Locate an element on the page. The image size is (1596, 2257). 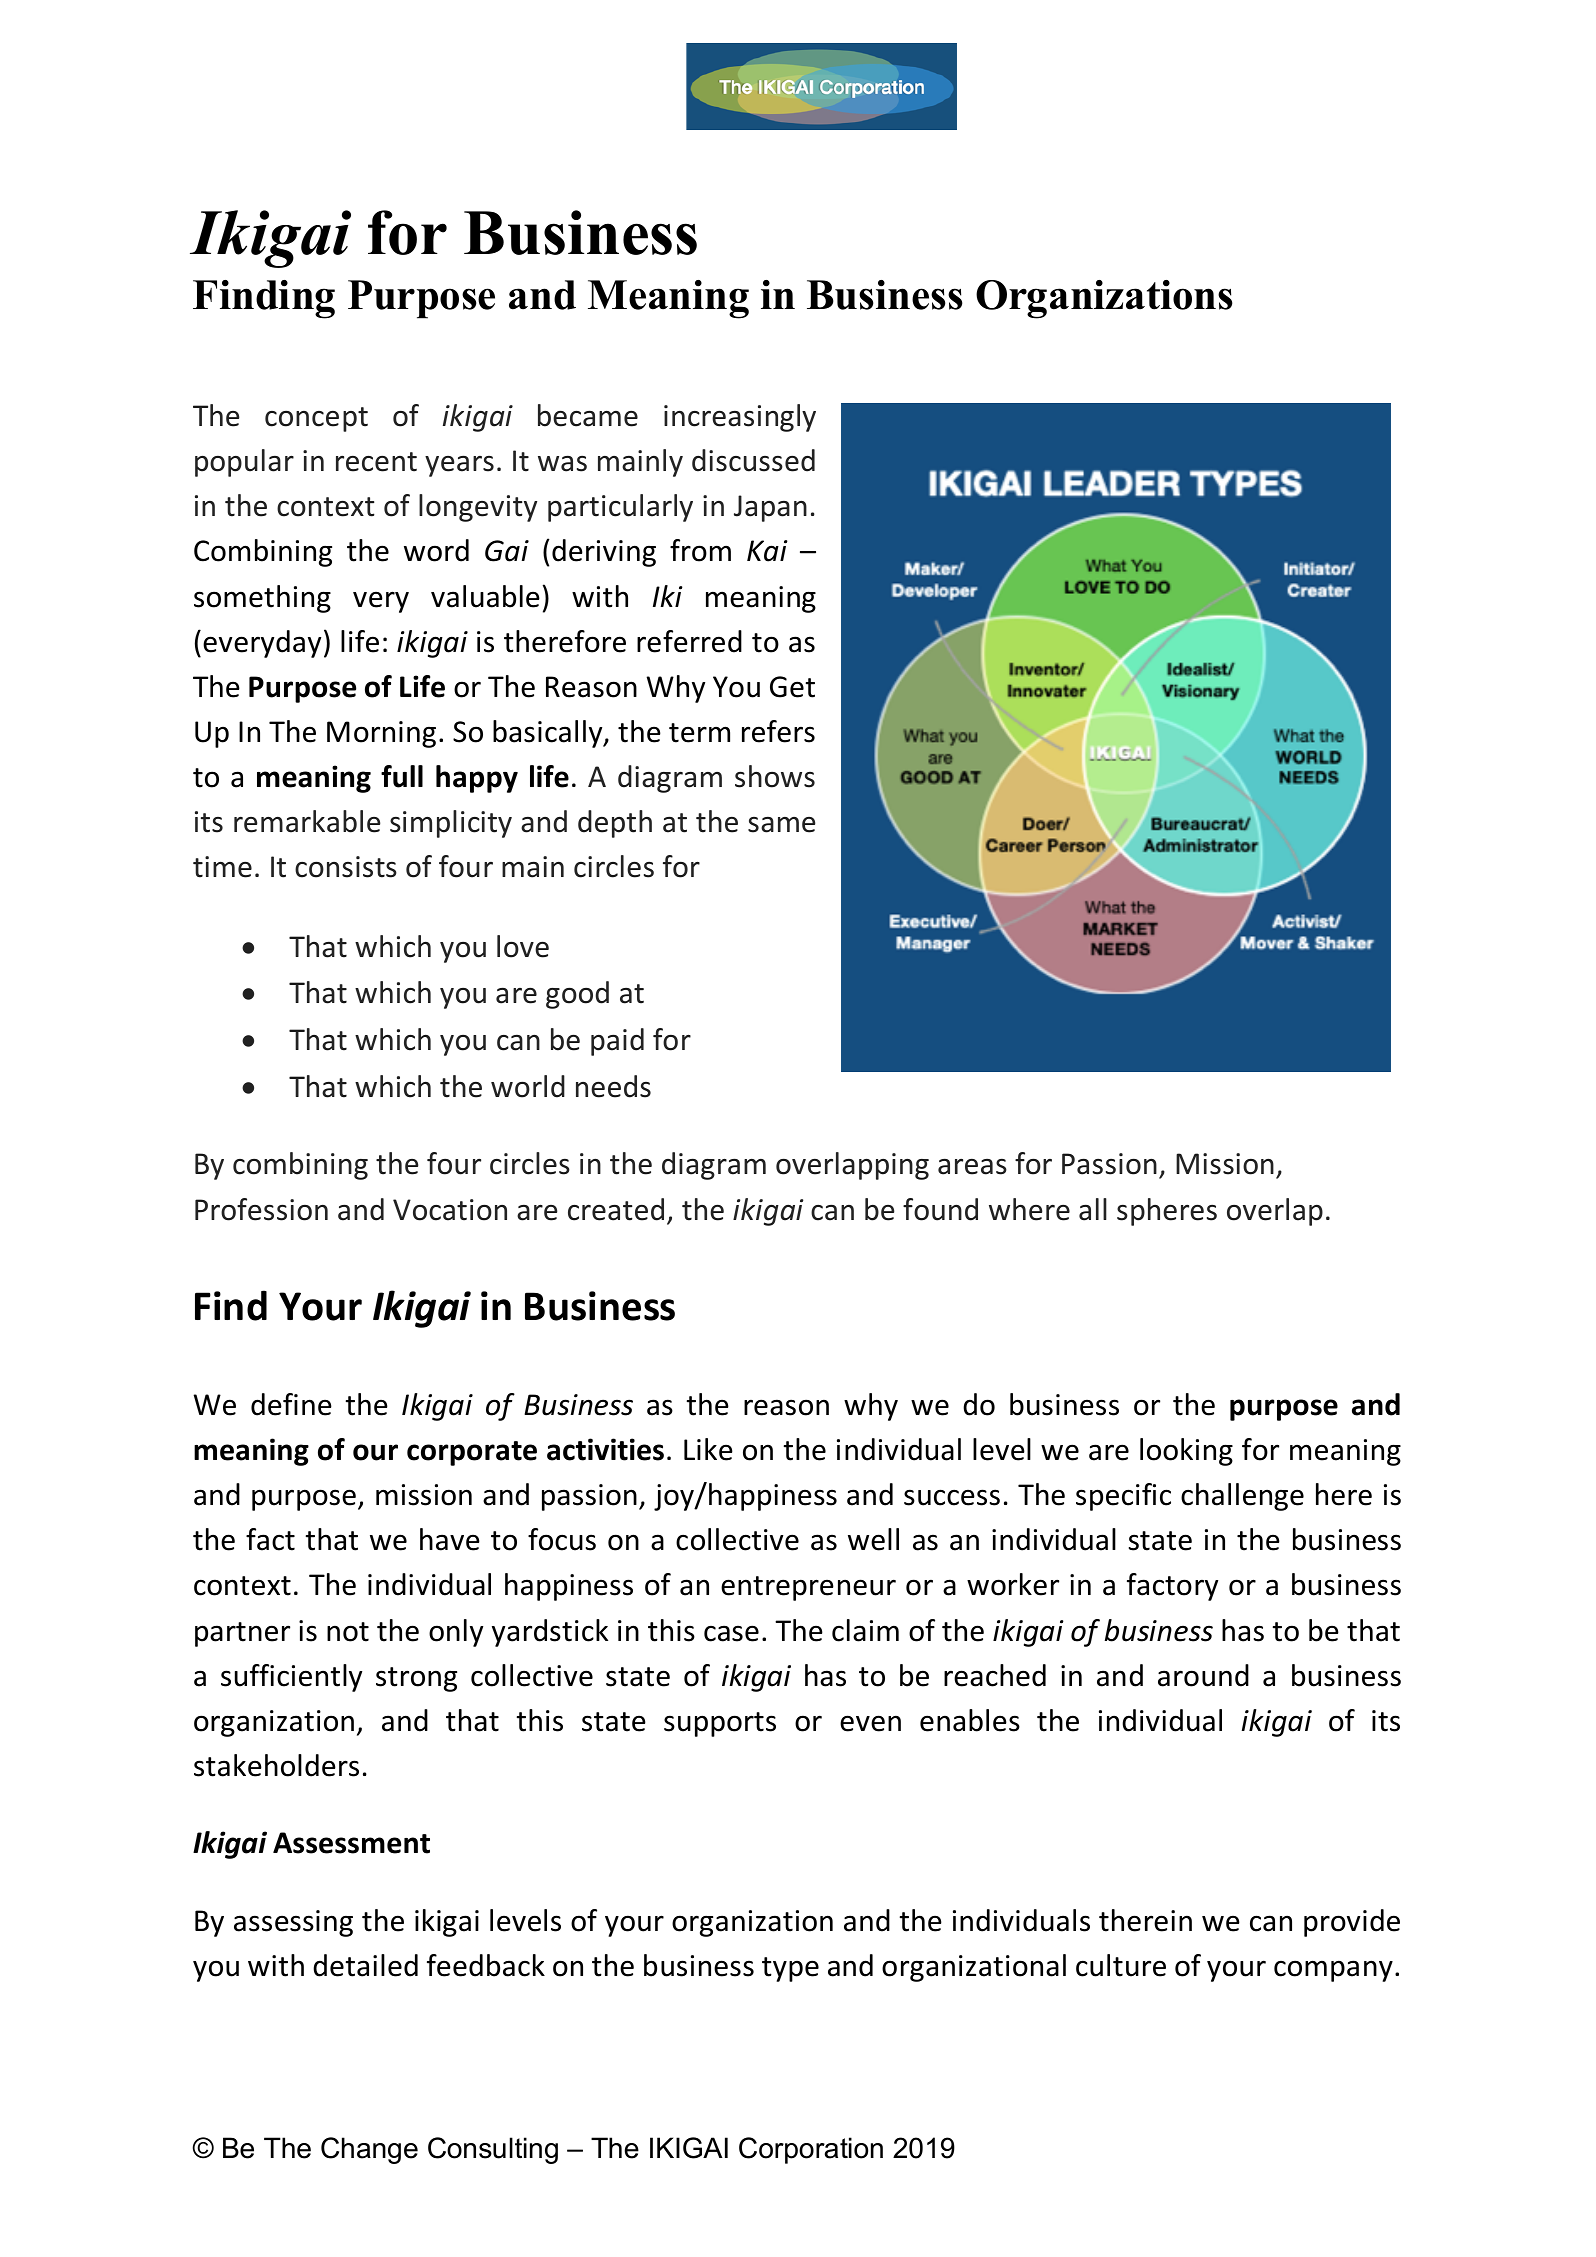
paid is located at coordinates (617, 1042).
